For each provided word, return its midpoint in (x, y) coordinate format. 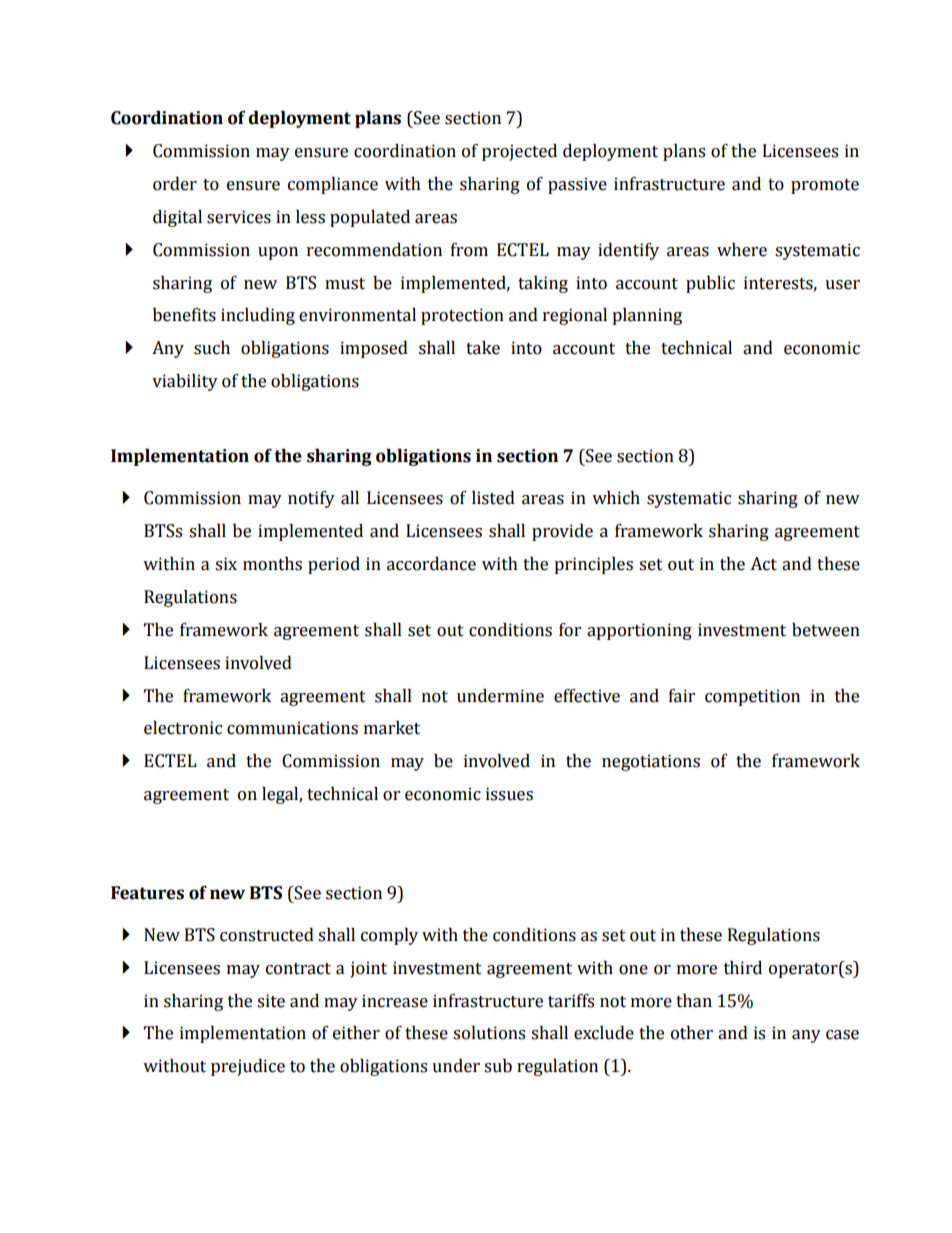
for (570, 630)
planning (647, 316)
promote (825, 186)
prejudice (248, 1067)
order (175, 184)
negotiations (651, 762)
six (226, 564)
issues (509, 794)
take (483, 348)
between (826, 630)
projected (519, 152)
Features (147, 893)
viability (185, 382)
